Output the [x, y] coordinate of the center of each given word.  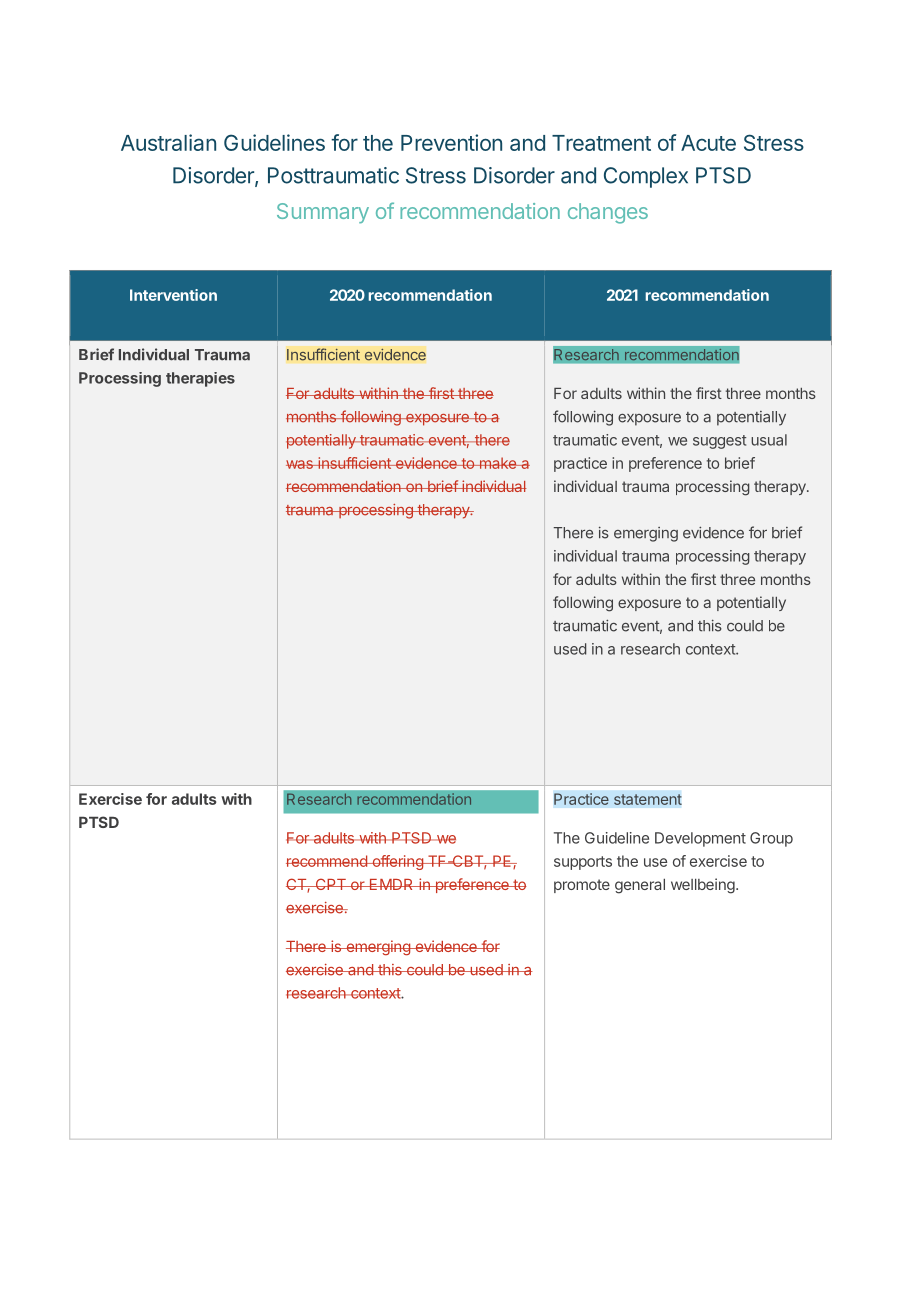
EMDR [391, 884]
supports [583, 863]
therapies [200, 379]
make [498, 463]
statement [648, 799]
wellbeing [704, 886]
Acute [708, 143]
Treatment [601, 143]
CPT [330, 884]
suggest [719, 442]
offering [397, 862]
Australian [168, 142]
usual [769, 440]
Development [700, 839]
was [300, 464]
